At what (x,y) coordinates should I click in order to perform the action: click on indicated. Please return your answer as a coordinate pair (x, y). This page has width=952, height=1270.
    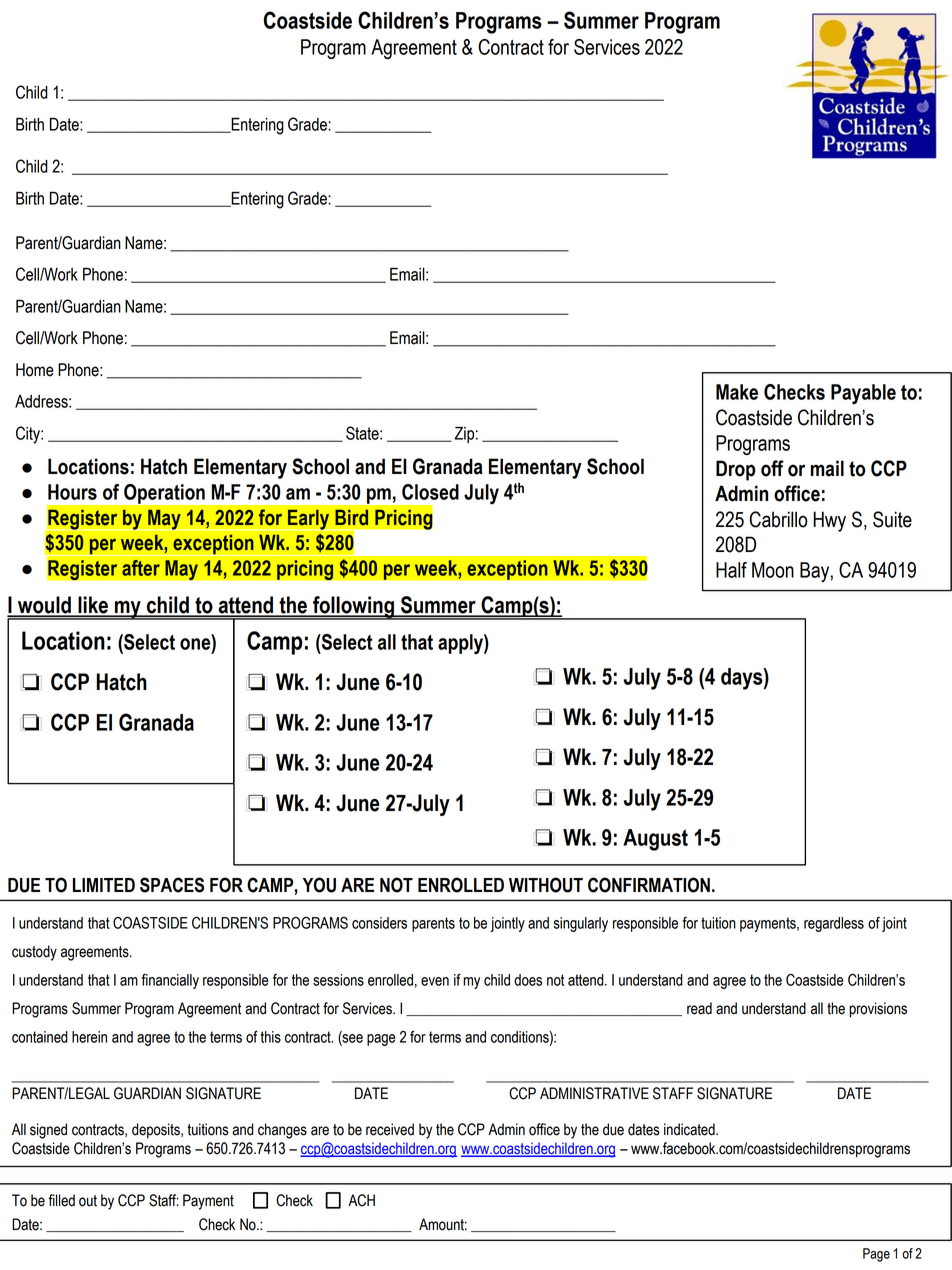
    Looking at the image, I should click on (690, 1129).
